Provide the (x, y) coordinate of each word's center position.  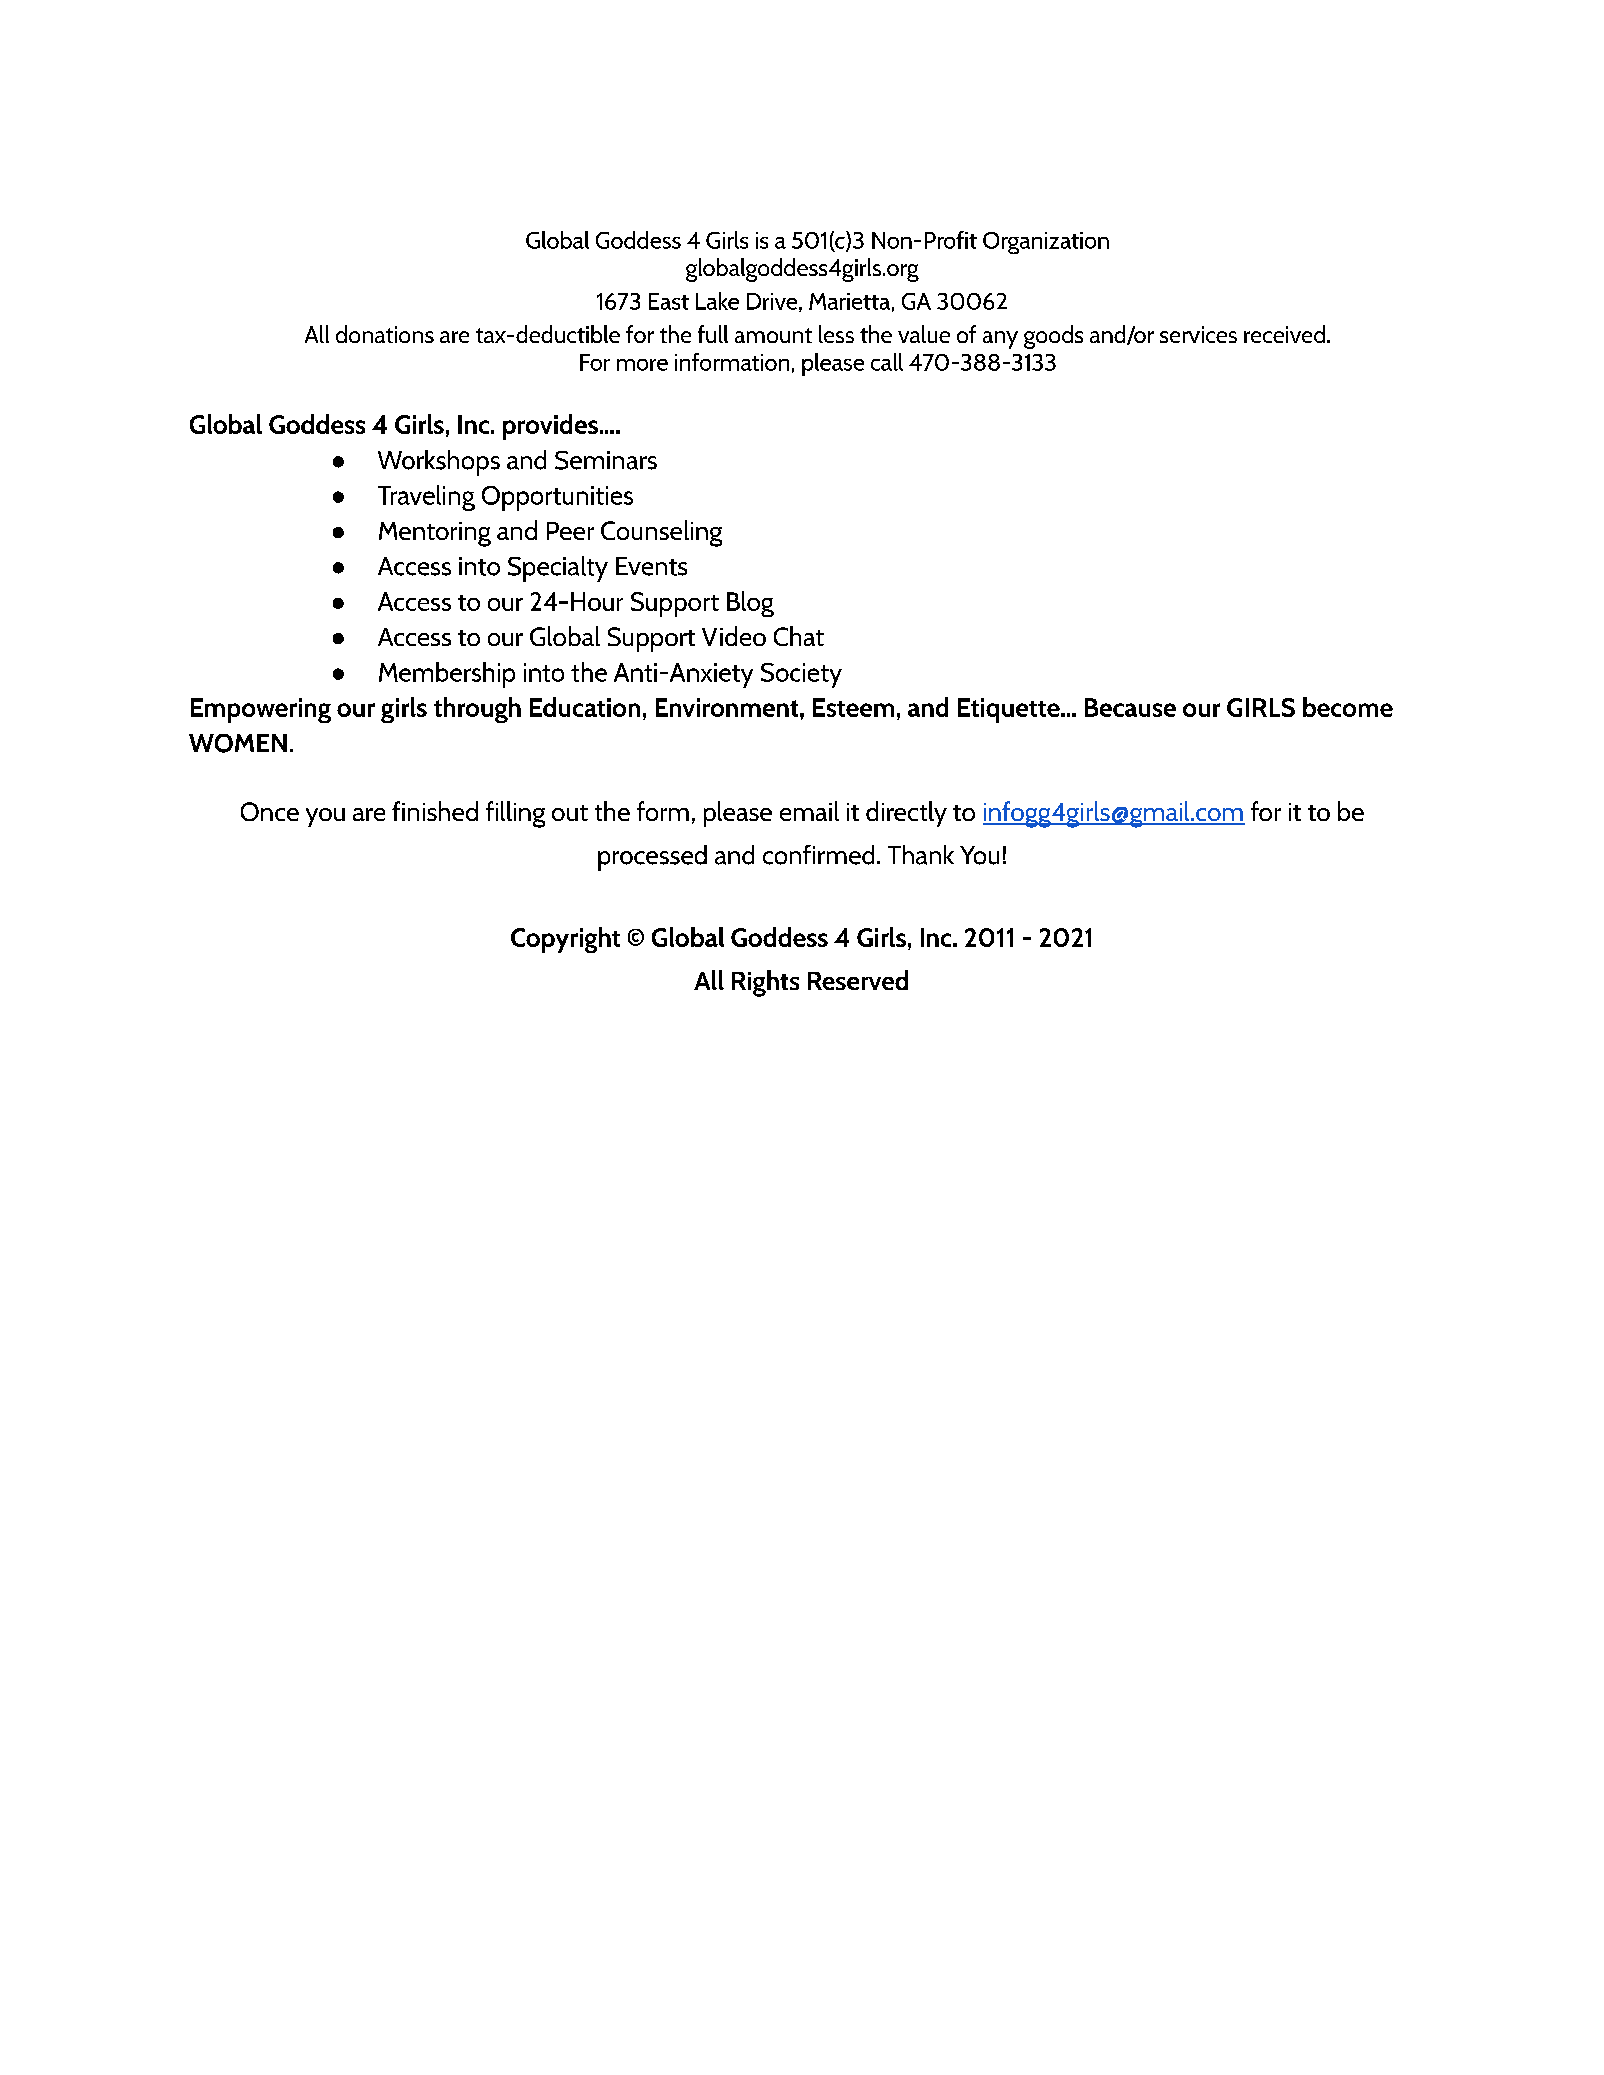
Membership (447, 675)
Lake (717, 301)
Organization (1046, 243)
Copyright (565, 940)
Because (1130, 707)
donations (385, 334)
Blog (750, 604)
